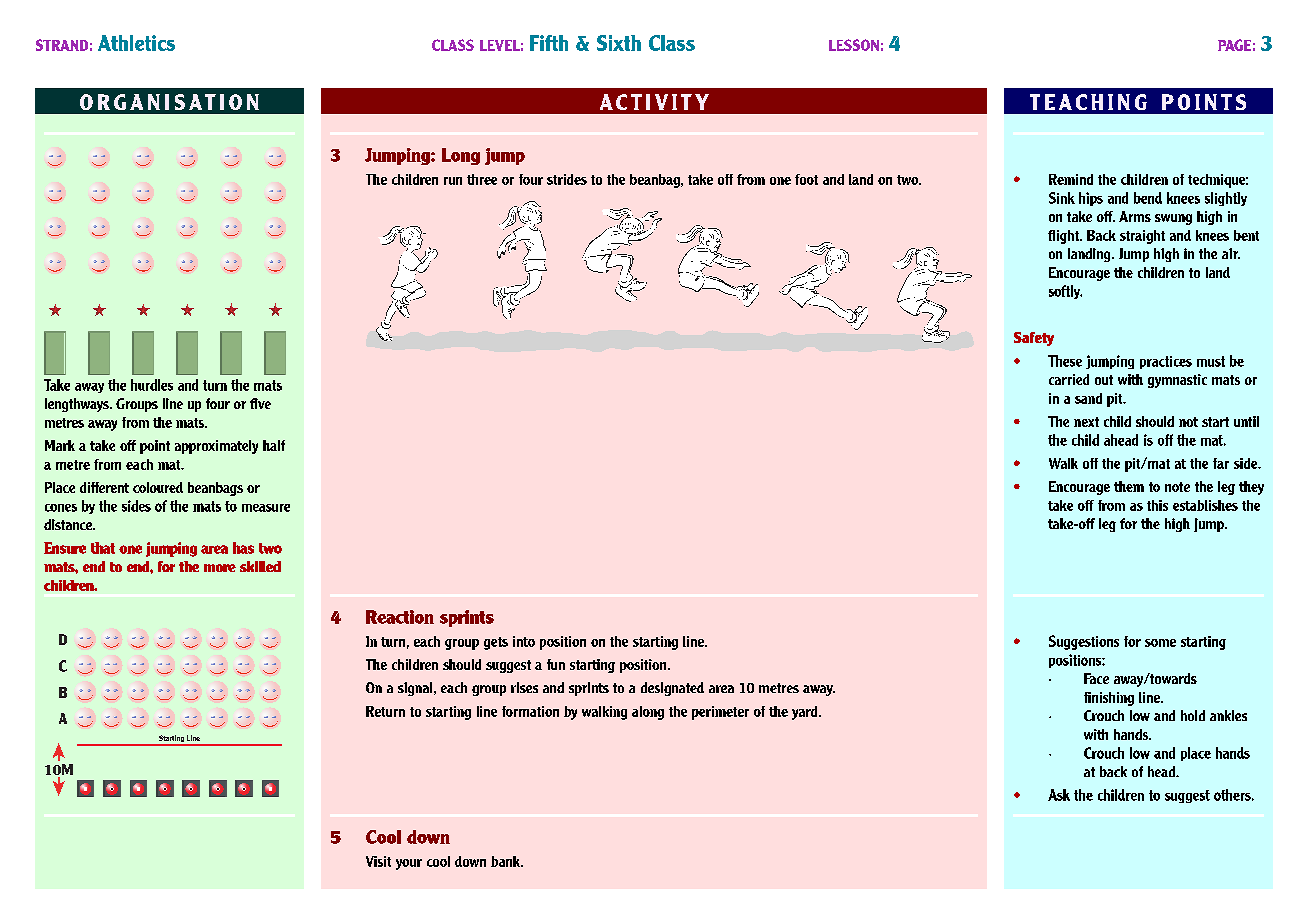 This screenshot has width=1308, height=924. What do you see at coordinates (507, 861) in the screenshot?
I see `bank` at bounding box center [507, 861].
